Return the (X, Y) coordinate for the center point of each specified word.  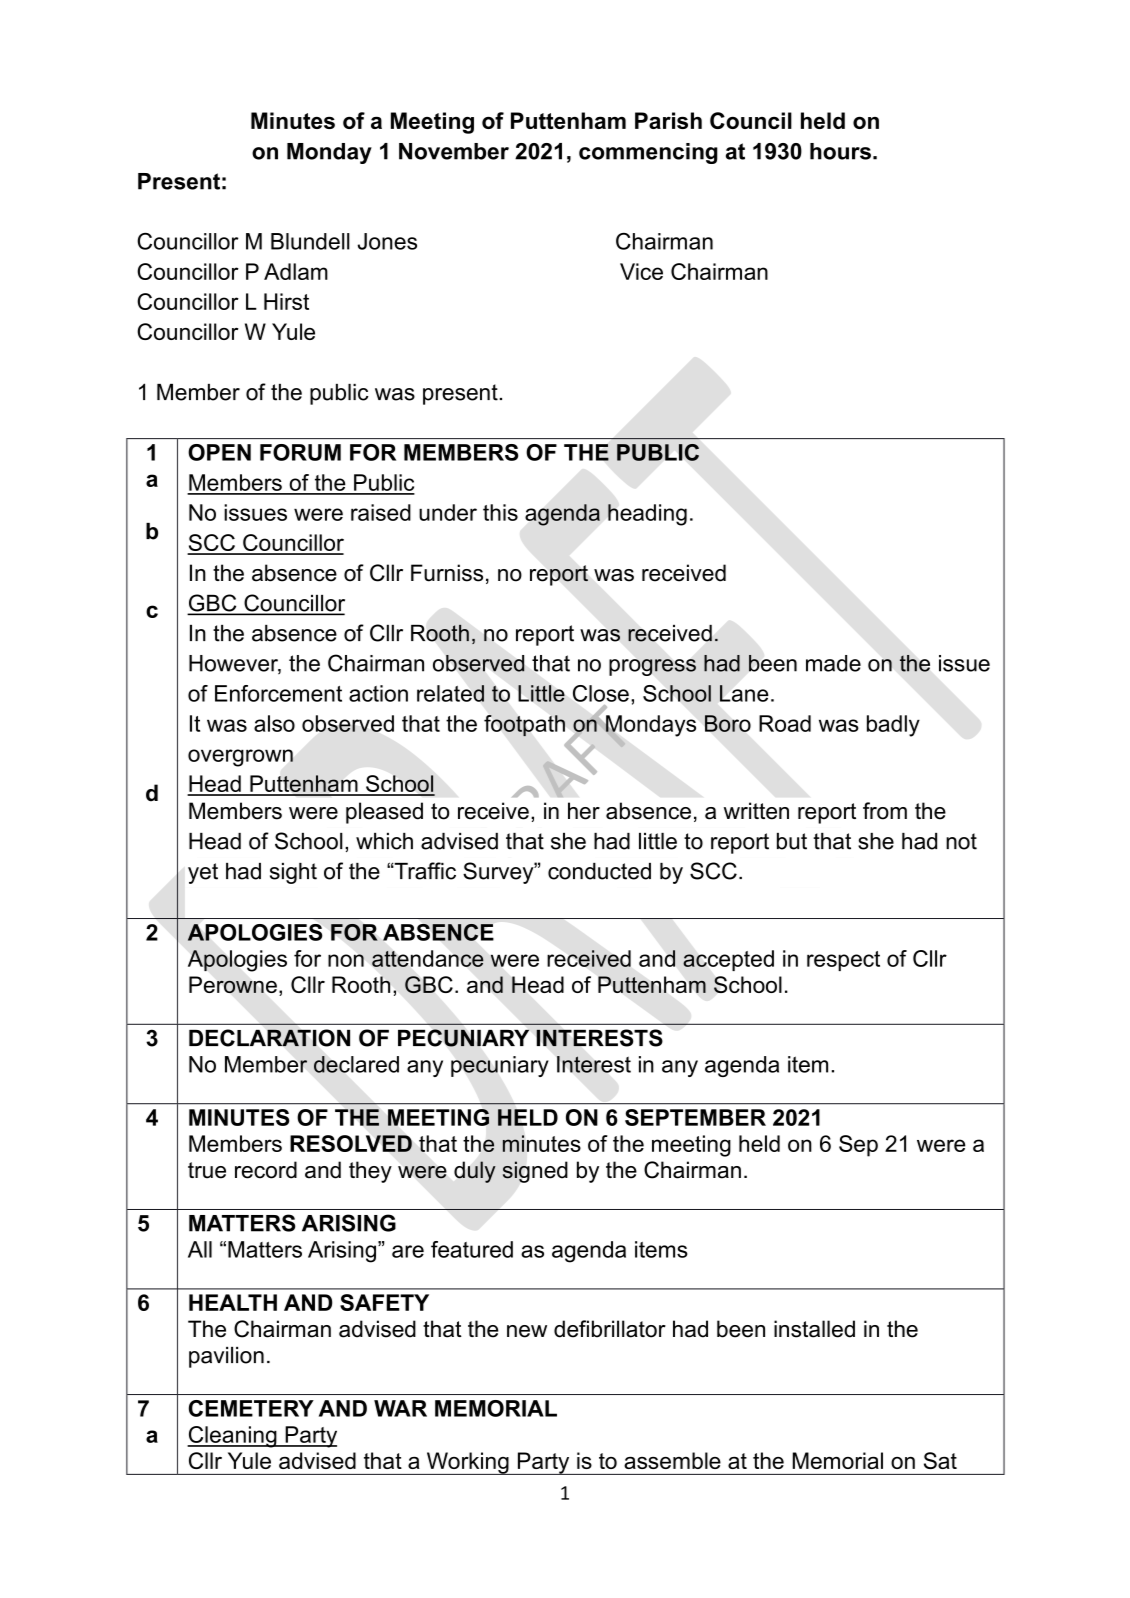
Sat (940, 1460)
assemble (672, 1460)
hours (840, 151)
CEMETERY (251, 1408)
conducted (599, 871)
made (833, 663)
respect (843, 961)
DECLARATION (269, 1038)
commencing (648, 153)
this (500, 512)
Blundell (310, 241)
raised (381, 512)
